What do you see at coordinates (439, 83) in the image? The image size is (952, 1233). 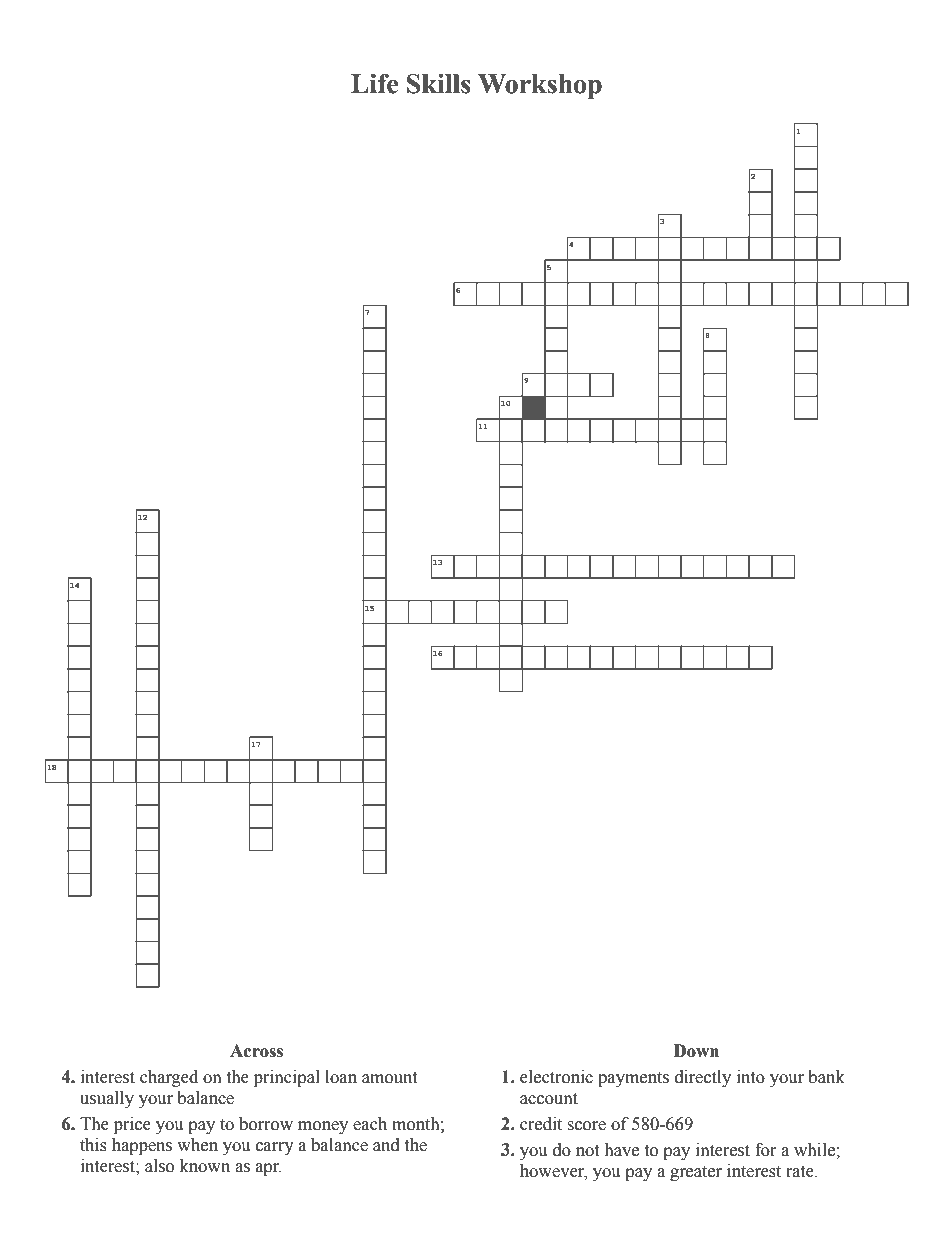 I see `Skills` at bounding box center [439, 83].
